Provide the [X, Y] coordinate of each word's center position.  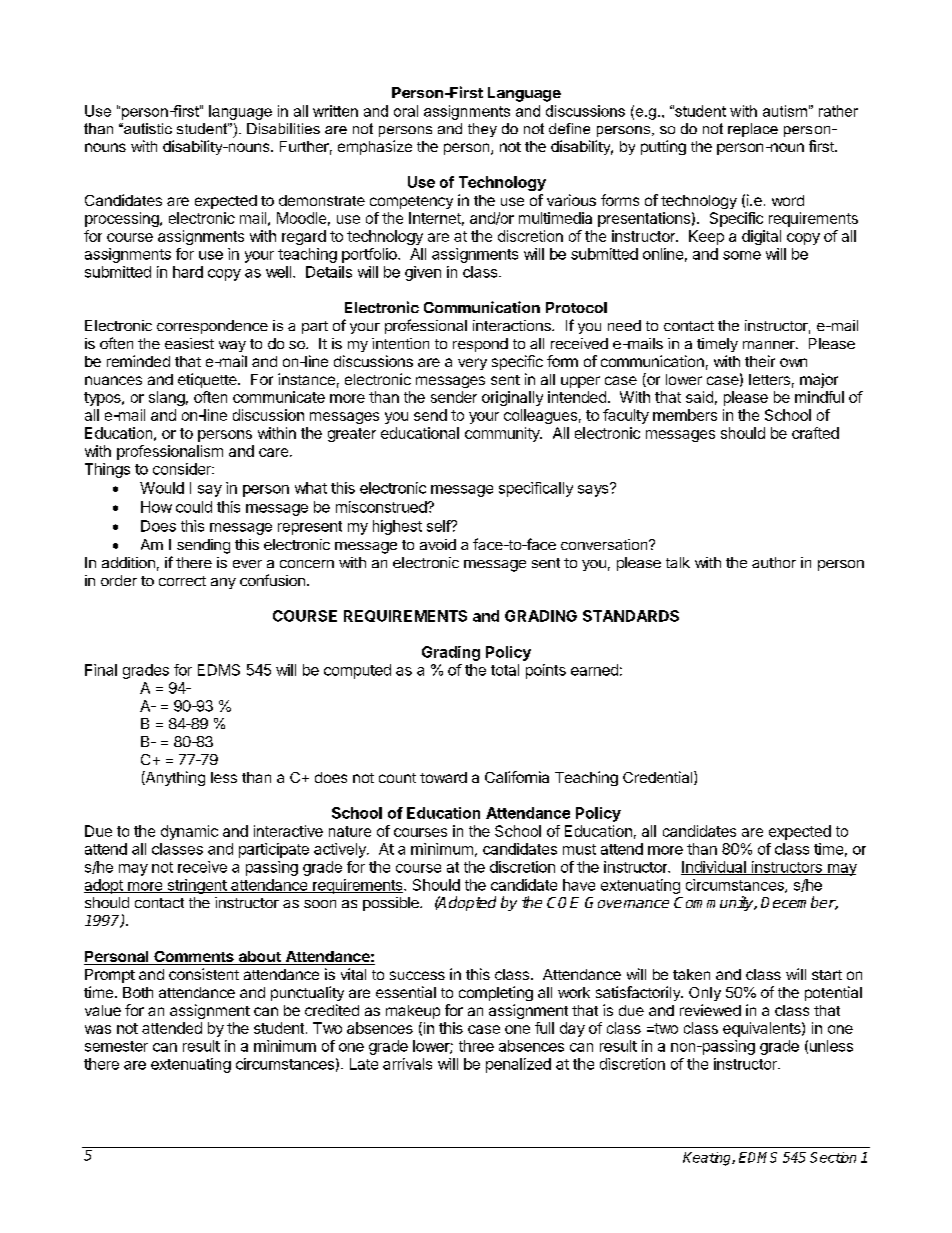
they [482, 130]
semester [116, 1046]
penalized [518, 1065]
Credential [659, 778]
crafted [815, 433]
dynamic [189, 832]
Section [833, 1157]
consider [183, 469]
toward [443, 777]
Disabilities [283, 128]
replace [753, 130]
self [439, 526]
